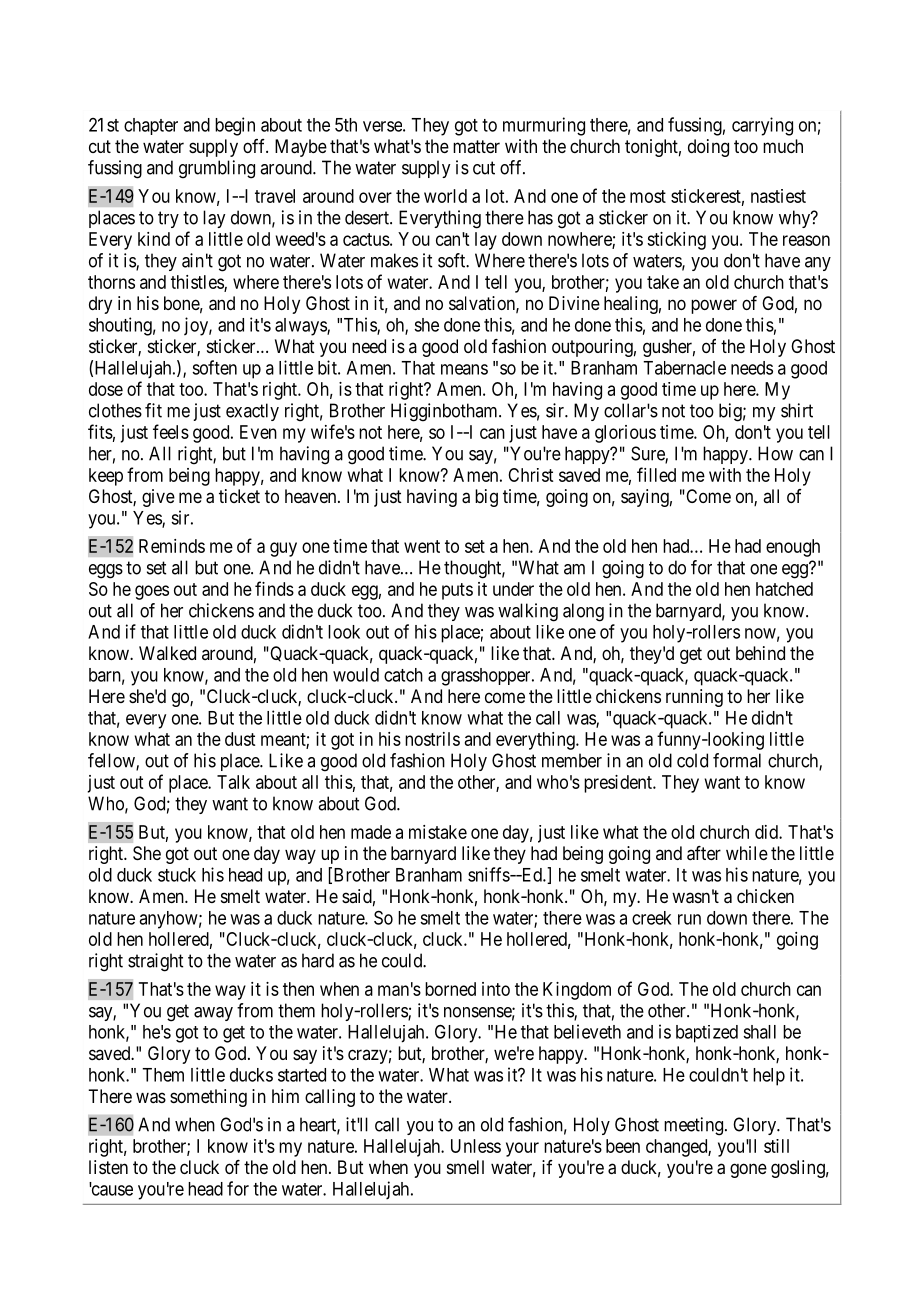 The width and height of the screenshot is (924, 1308). Describe the element at coordinates (708, 148) in the screenshot. I see `doing` at that location.
